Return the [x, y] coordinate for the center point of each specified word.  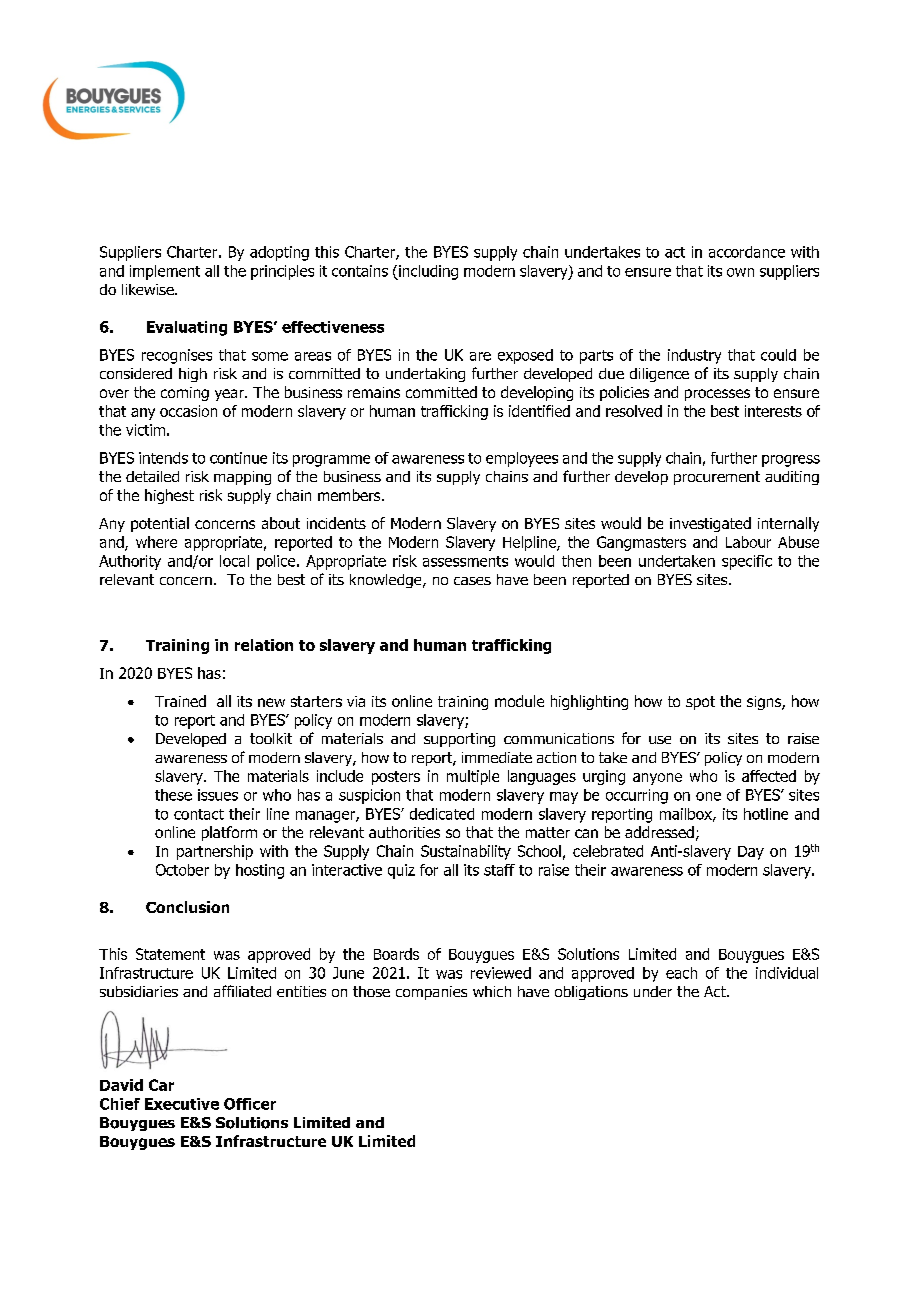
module [519, 701]
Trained [180, 701]
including [427, 272]
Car [161, 1085]
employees [522, 459]
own [740, 272]
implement [165, 272]
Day [751, 853]
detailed [152, 476]
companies [431, 993]
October [182, 870]
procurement [717, 478]
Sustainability [466, 852]
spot [700, 703]
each [681, 973]
